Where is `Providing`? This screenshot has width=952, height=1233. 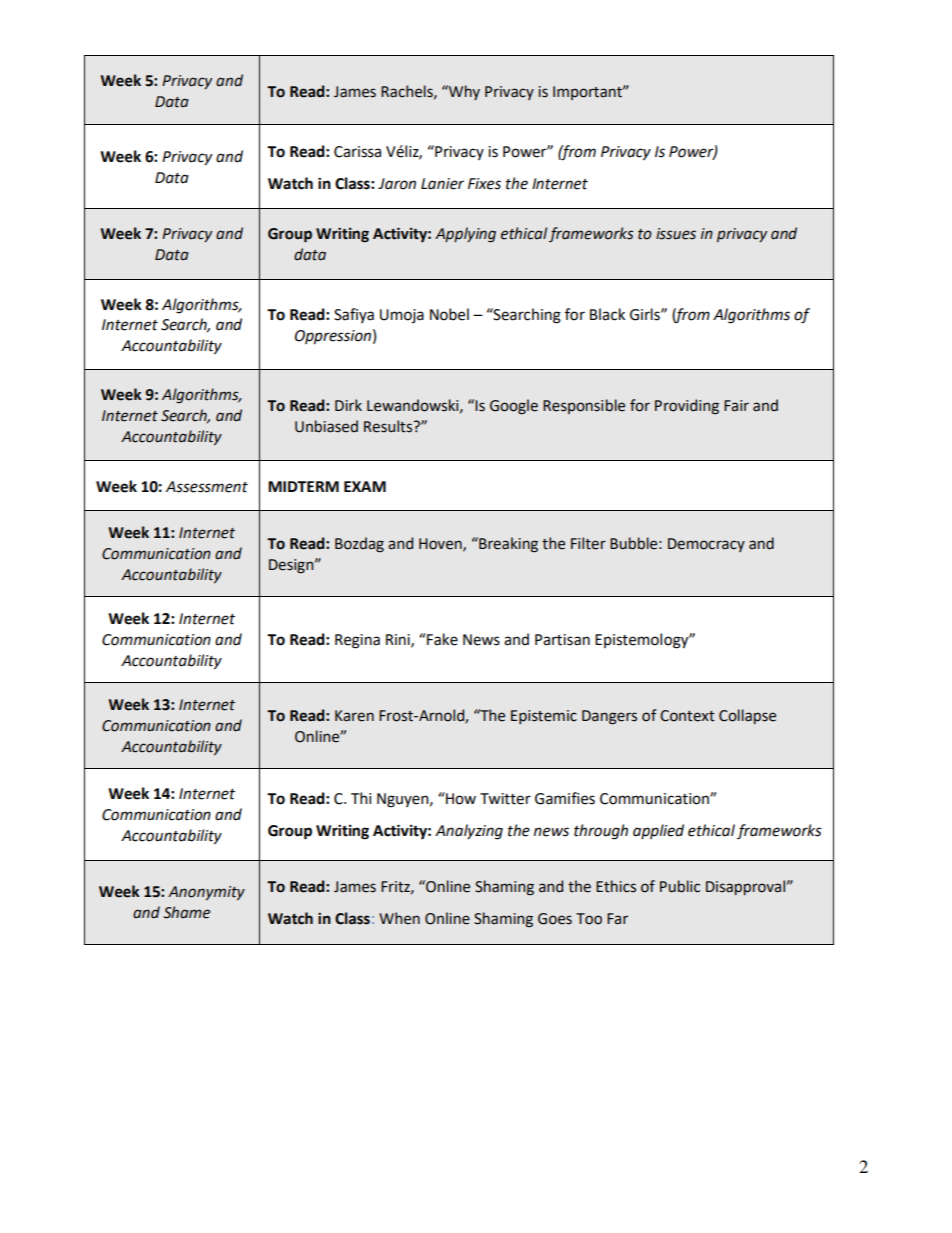
Providing is located at coordinates (687, 407).
